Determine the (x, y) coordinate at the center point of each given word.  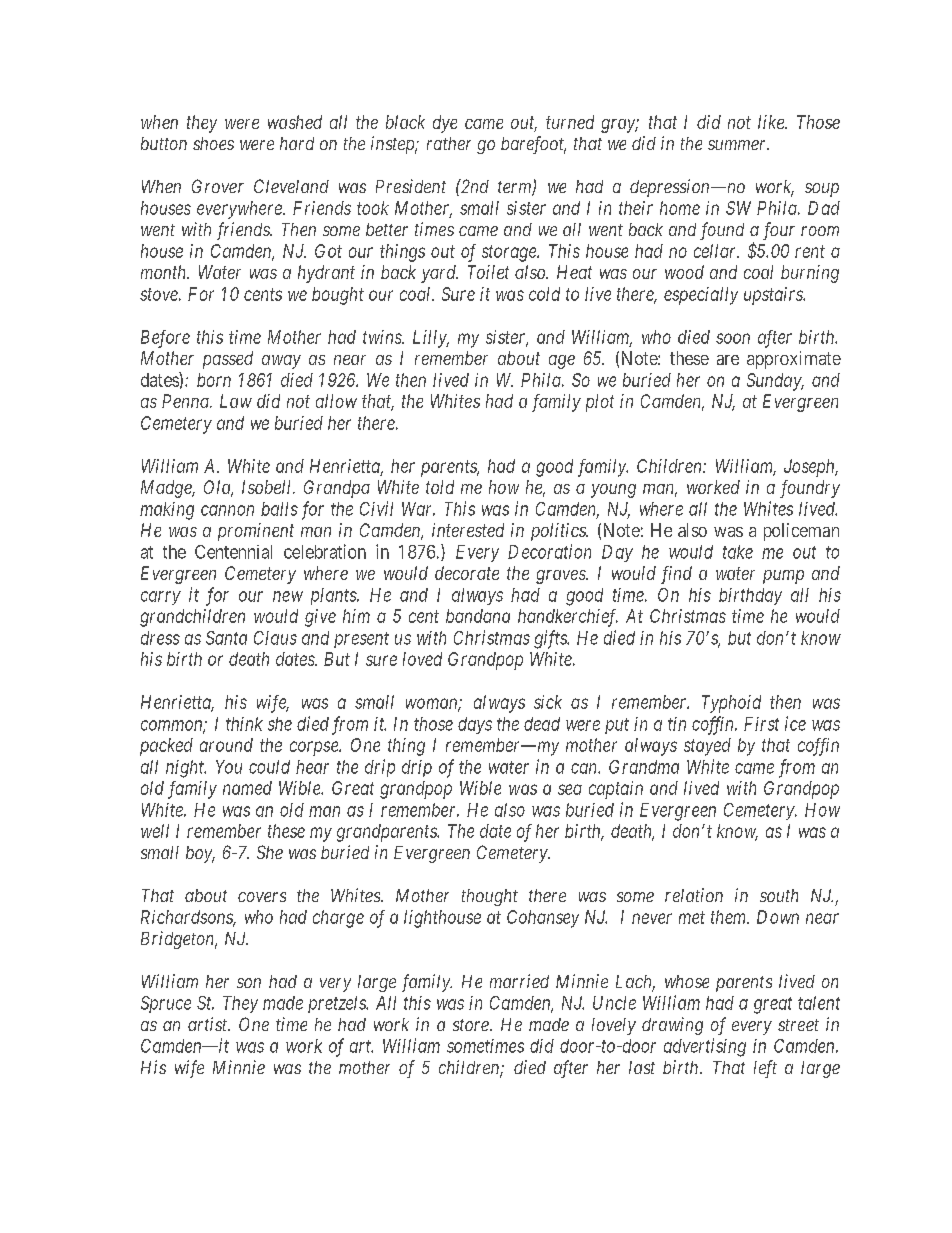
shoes (213, 143)
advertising (705, 1047)
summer (738, 145)
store (472, 1025)
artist (209, 1024)
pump (783, 577)
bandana (478, 616)
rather (449, 143)
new (288, 596)
